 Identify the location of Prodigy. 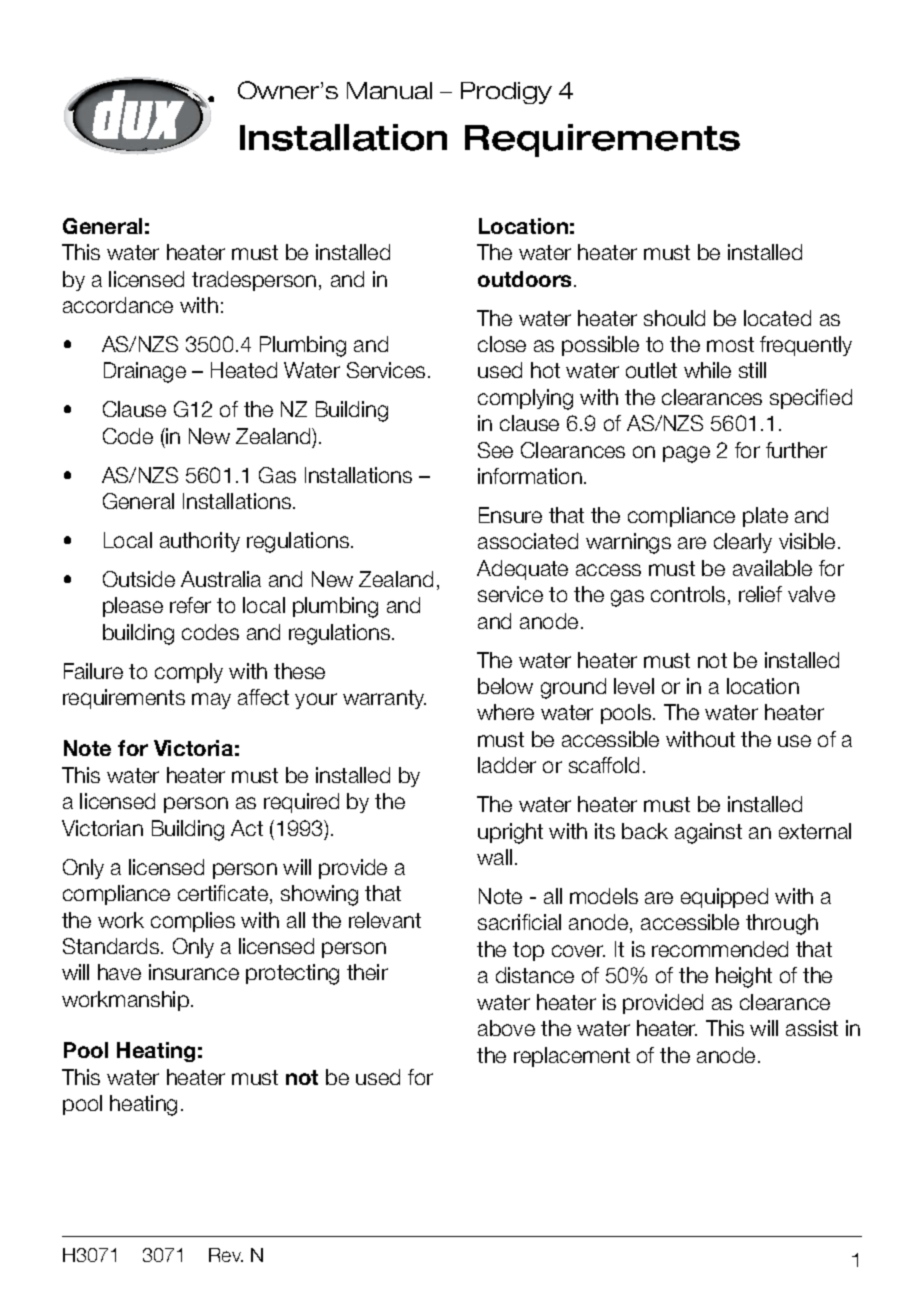
(506, 93).
